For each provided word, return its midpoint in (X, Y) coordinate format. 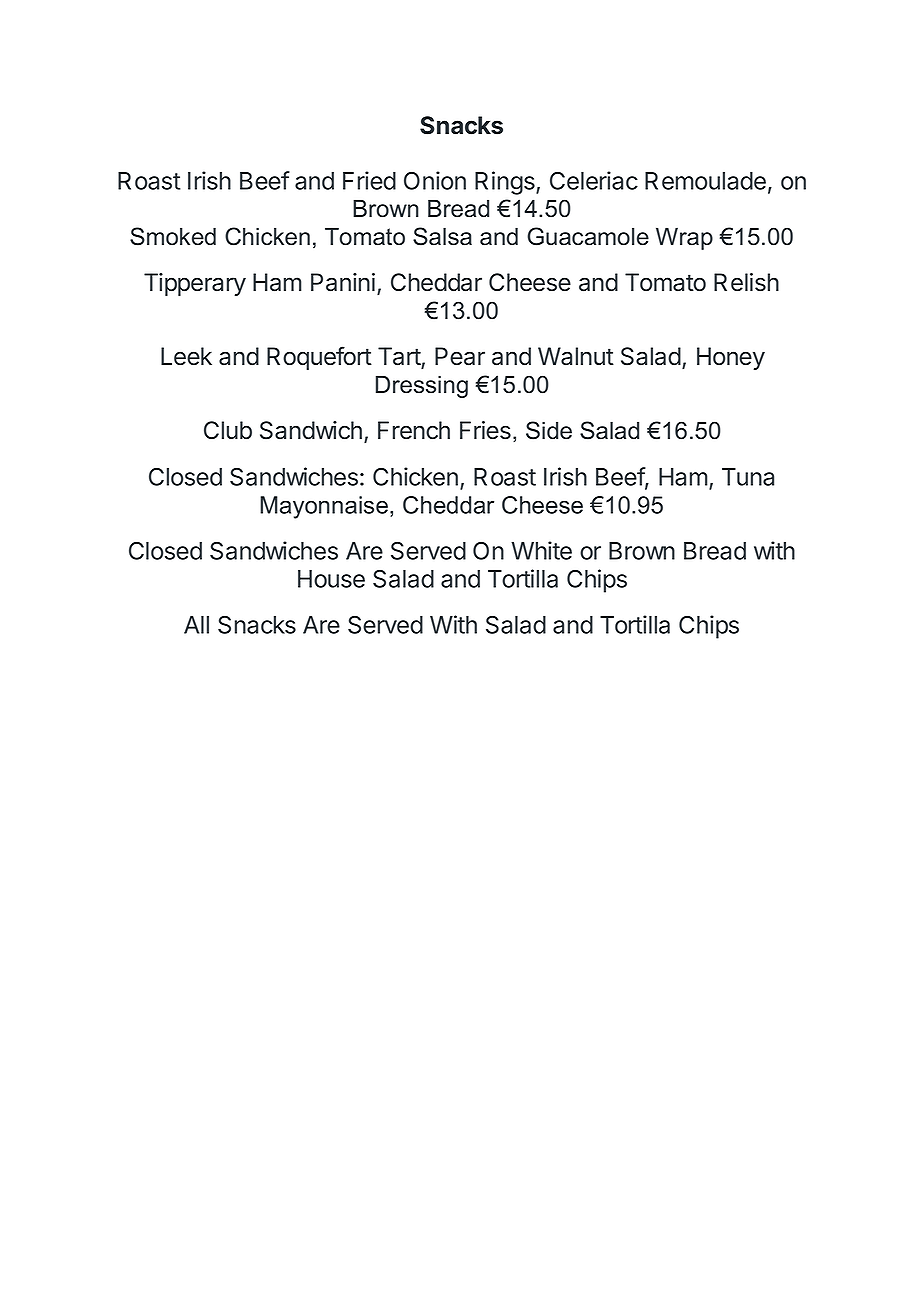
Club (228, 430)
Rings (506, 183)
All (196, 625)
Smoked (173, 236)
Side (549, 430)
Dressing (422, 386)
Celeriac (594, 180)
